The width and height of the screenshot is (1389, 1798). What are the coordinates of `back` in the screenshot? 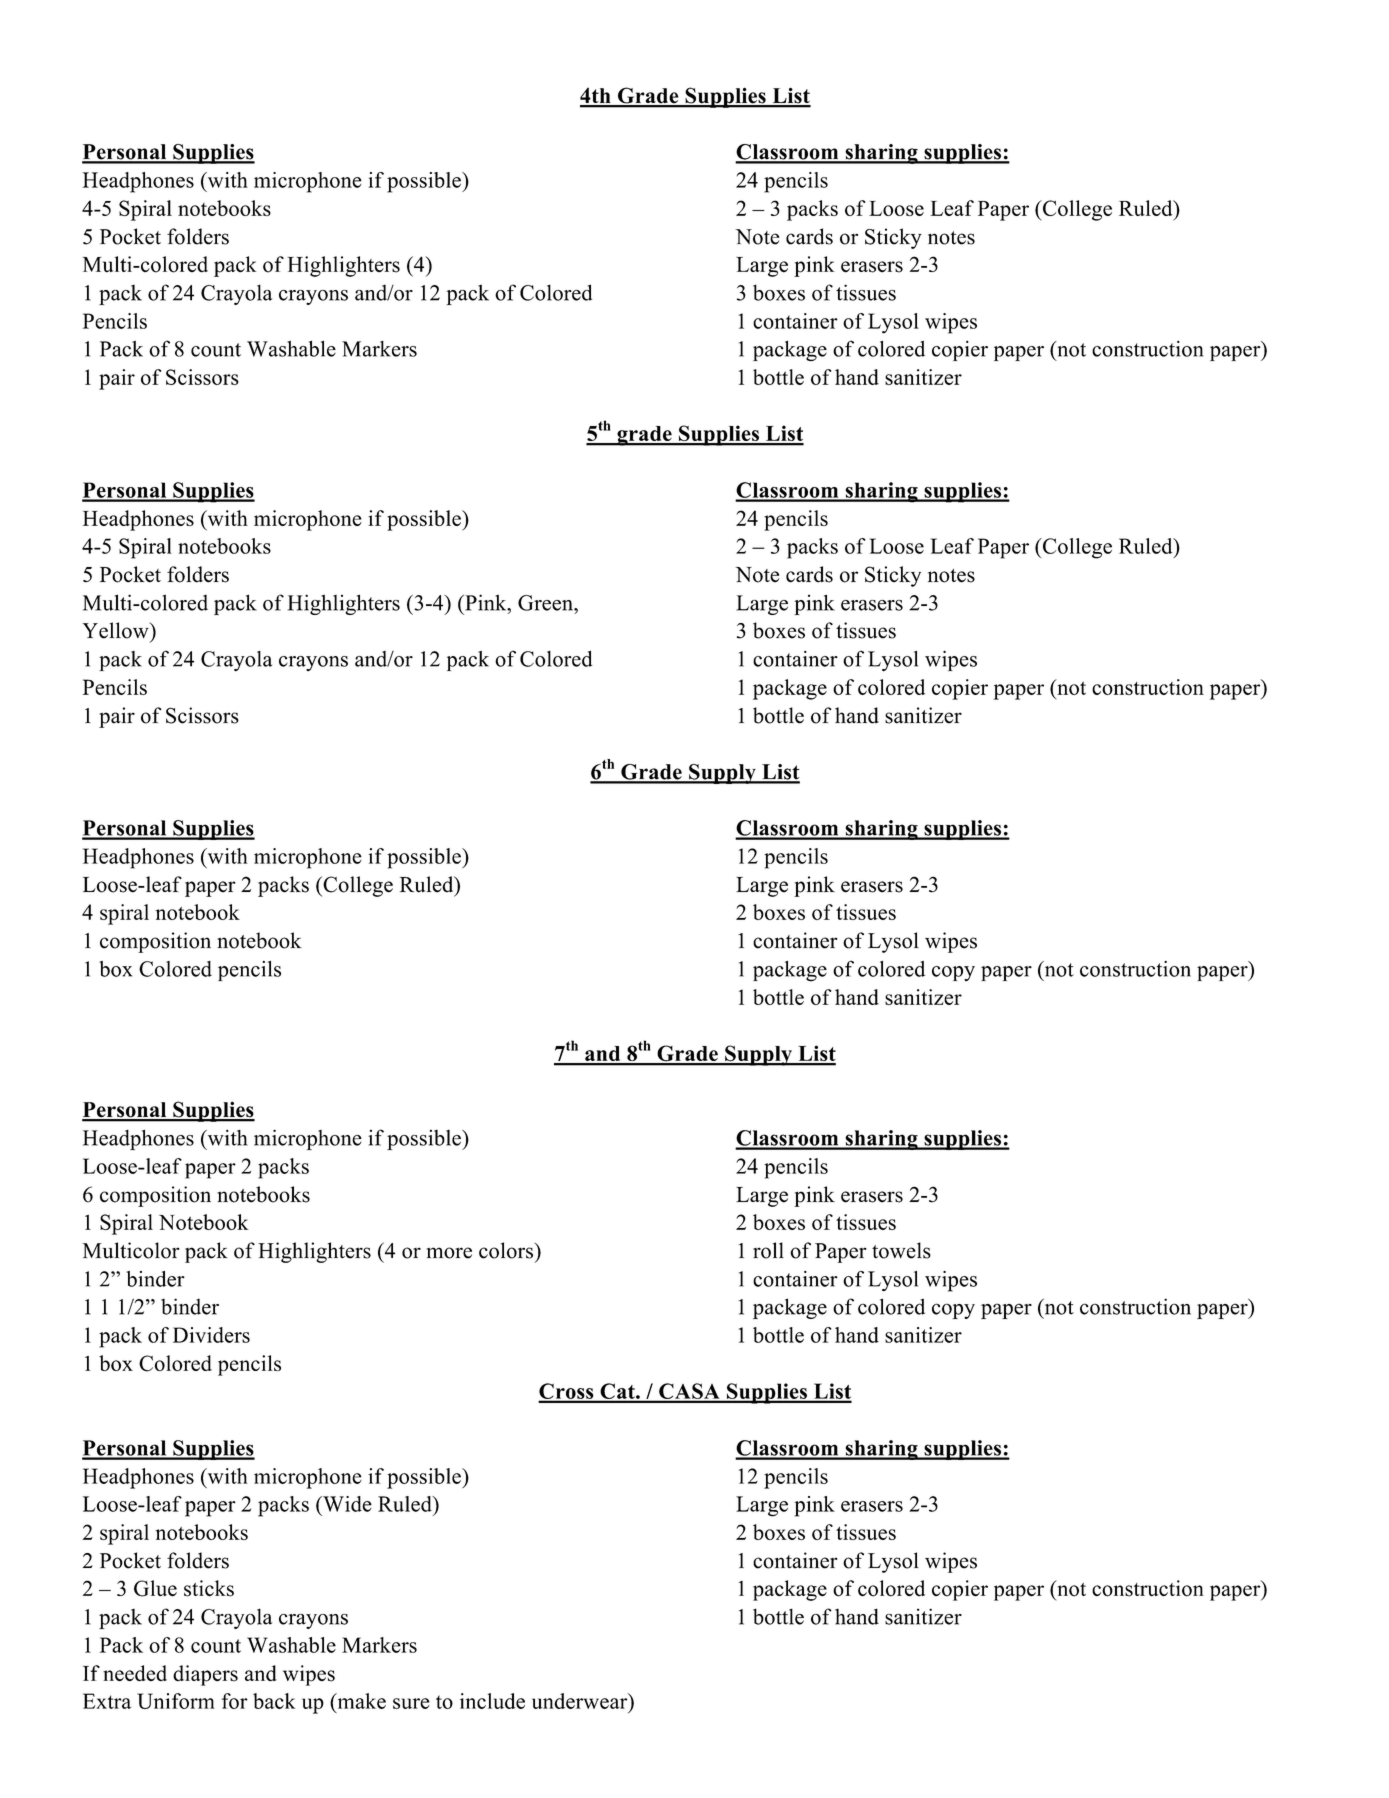 It's located at (274, 1701).
